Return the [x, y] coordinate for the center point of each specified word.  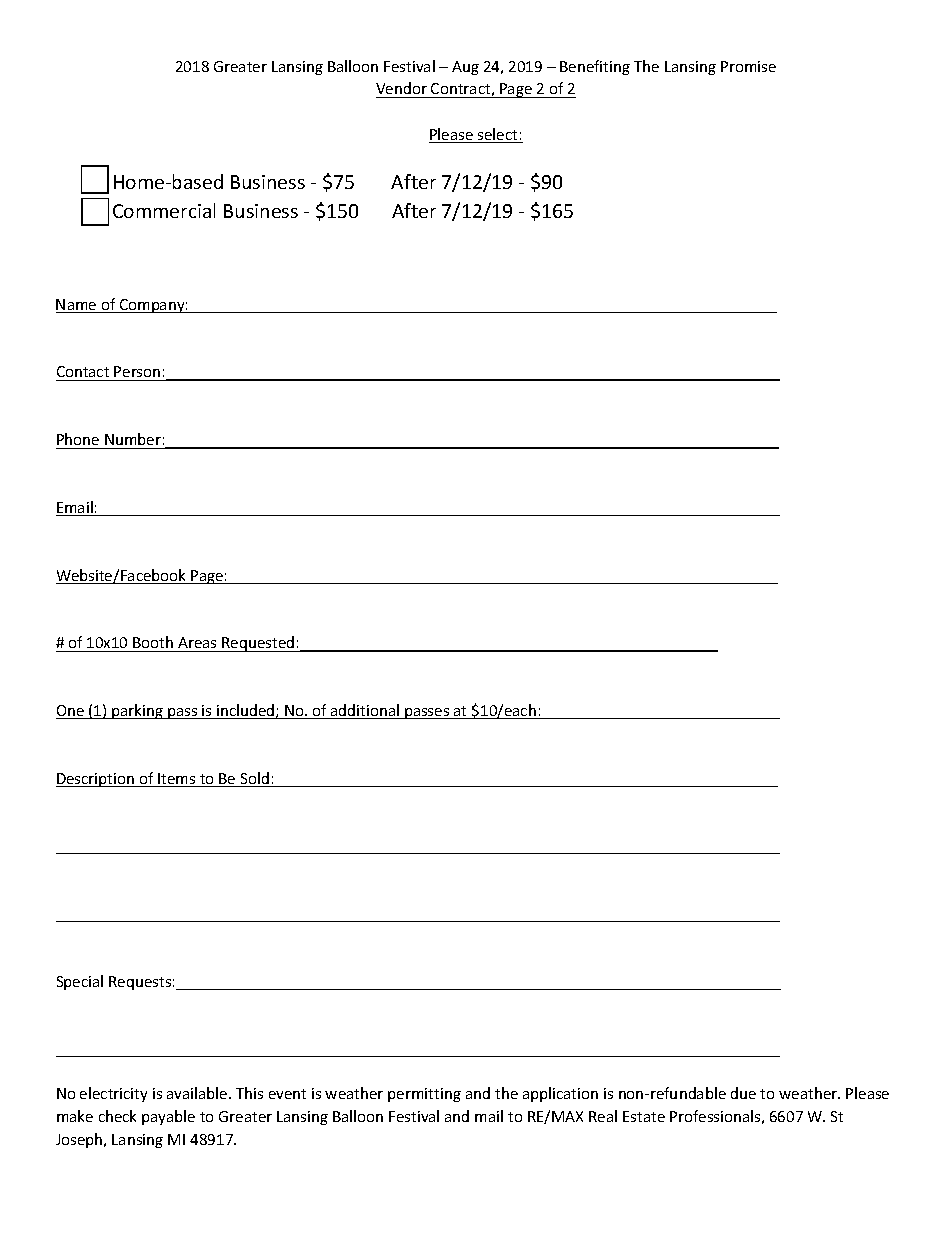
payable [168, 1117]
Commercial [164, 210]
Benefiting [595, 67]
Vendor [402, 90]
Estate [644, 1116]
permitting [424, 1095]
